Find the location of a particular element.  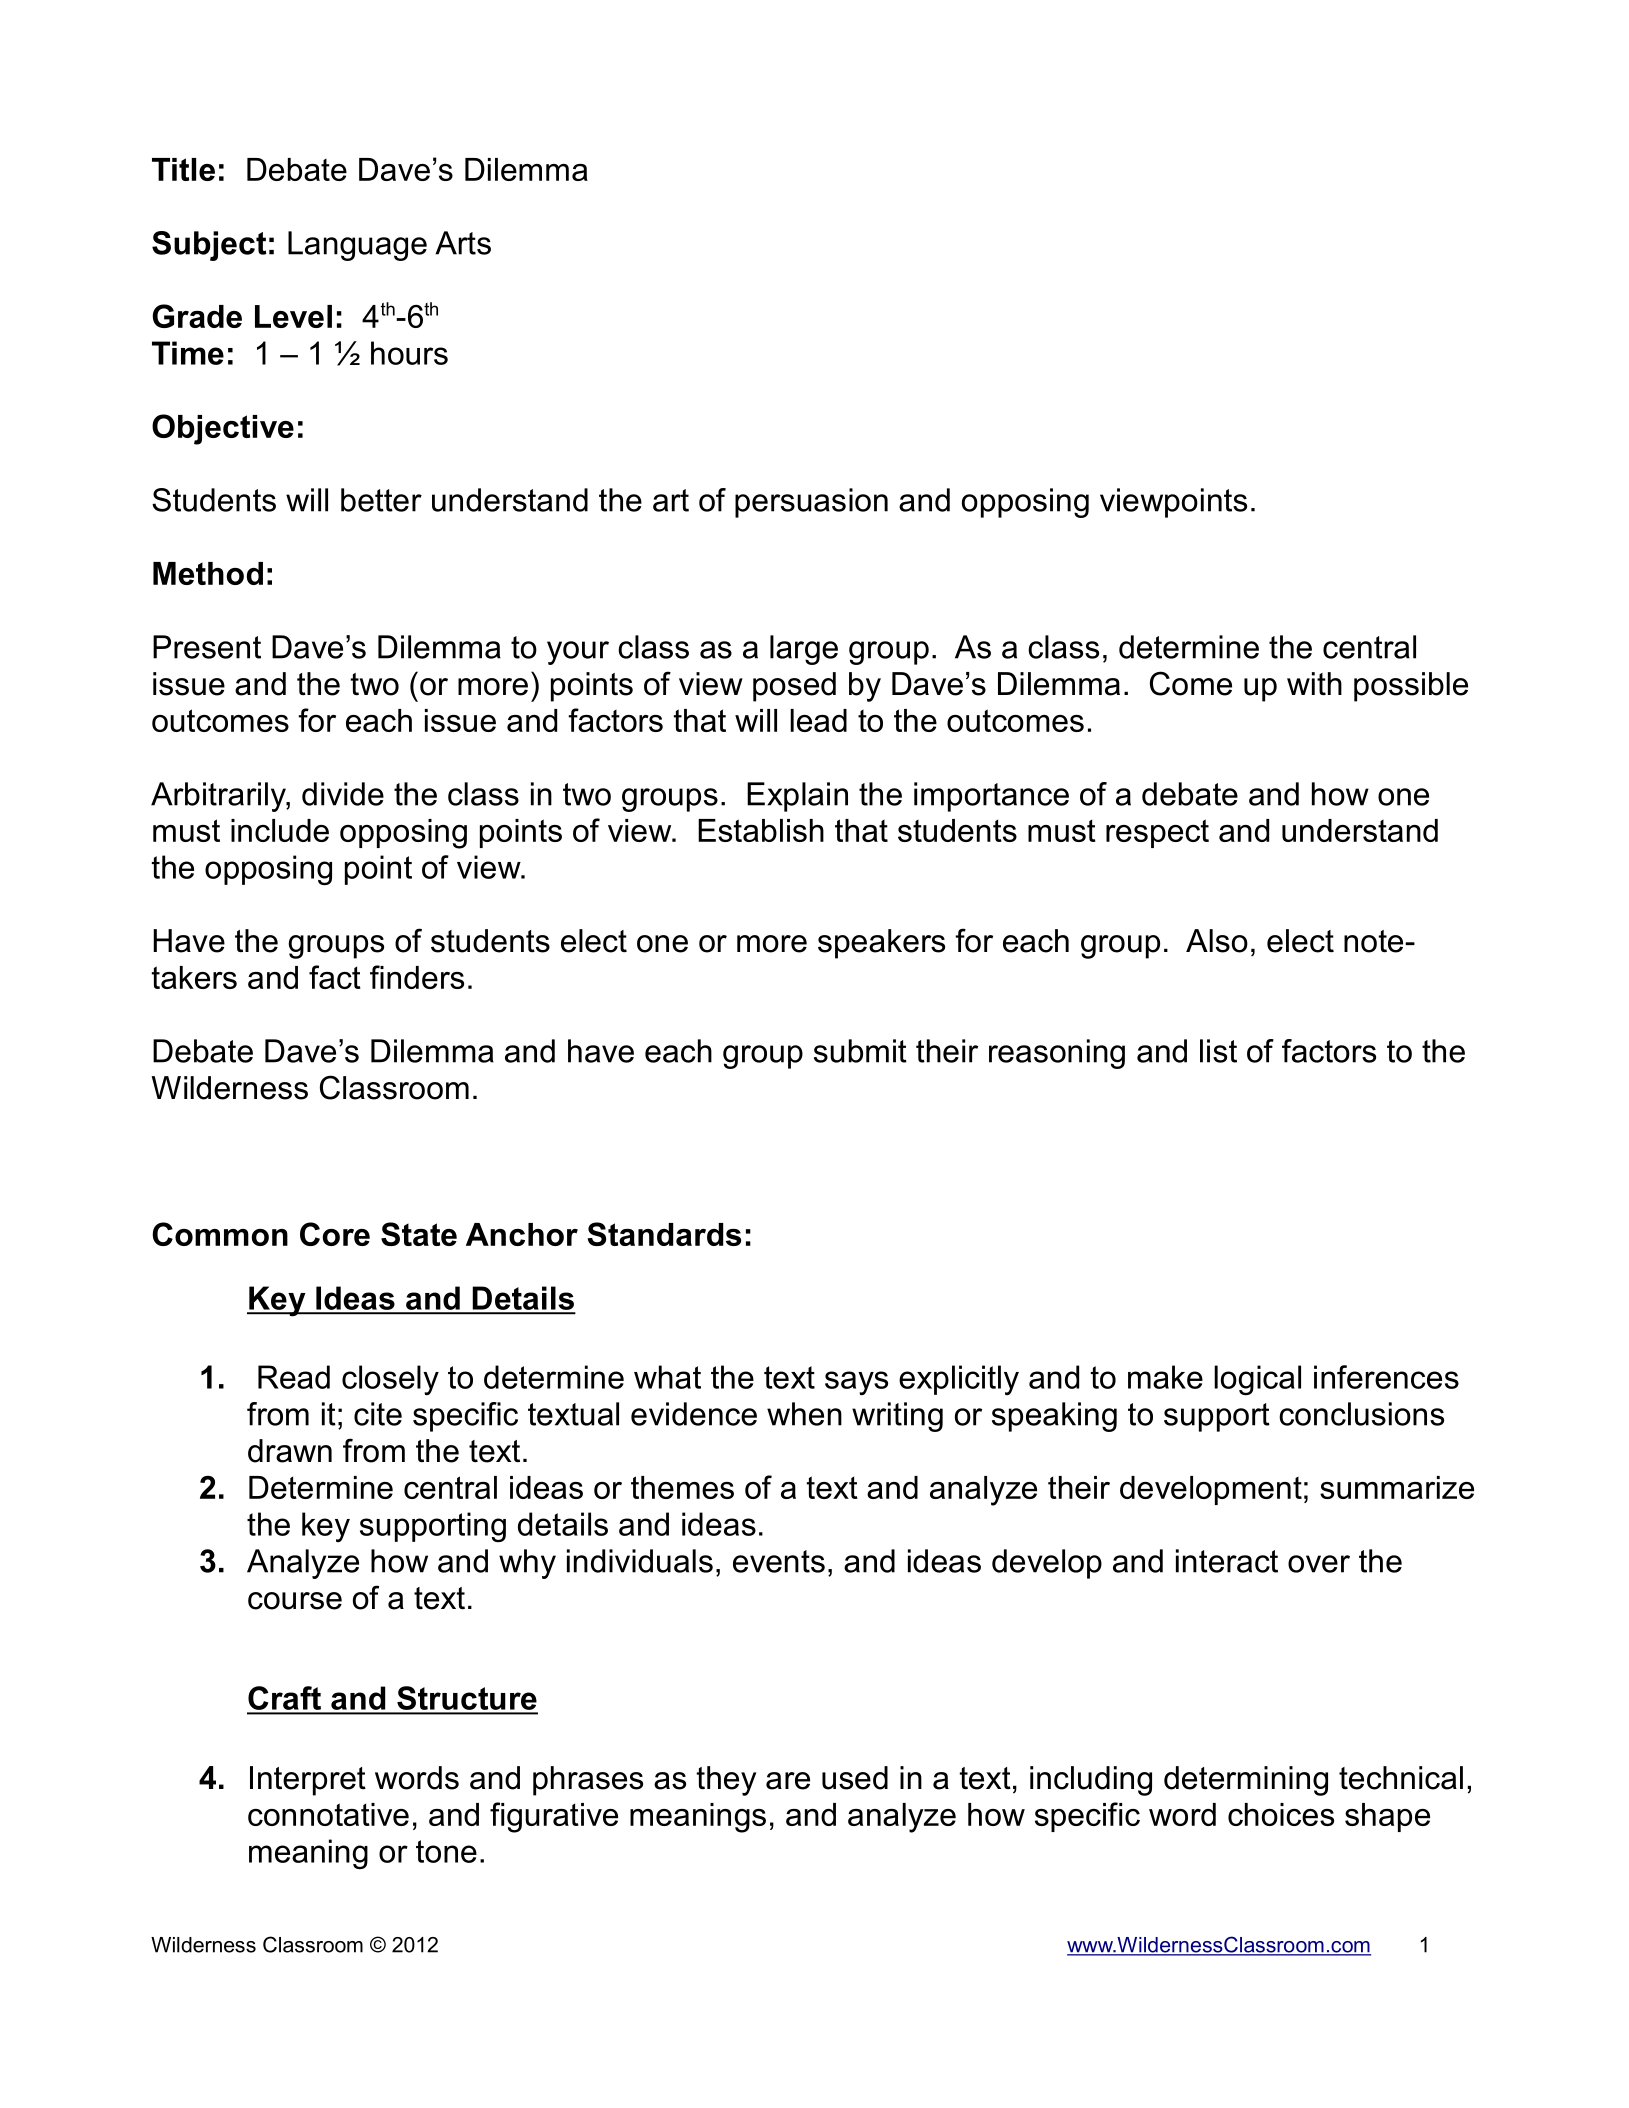

with is located at coordinates (1314, 684).
